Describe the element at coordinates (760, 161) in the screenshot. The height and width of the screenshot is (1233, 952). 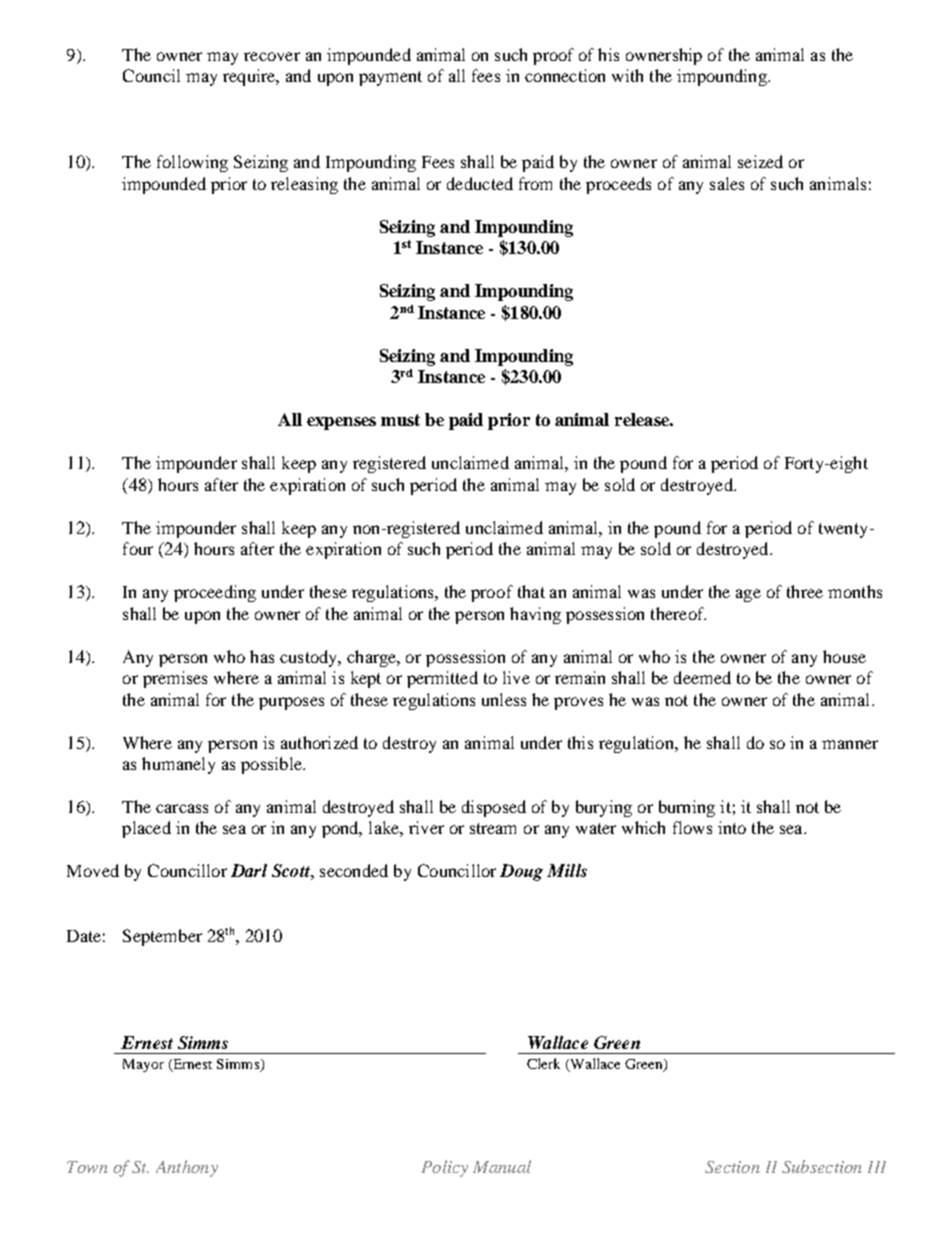
I see `seized` at that location.
